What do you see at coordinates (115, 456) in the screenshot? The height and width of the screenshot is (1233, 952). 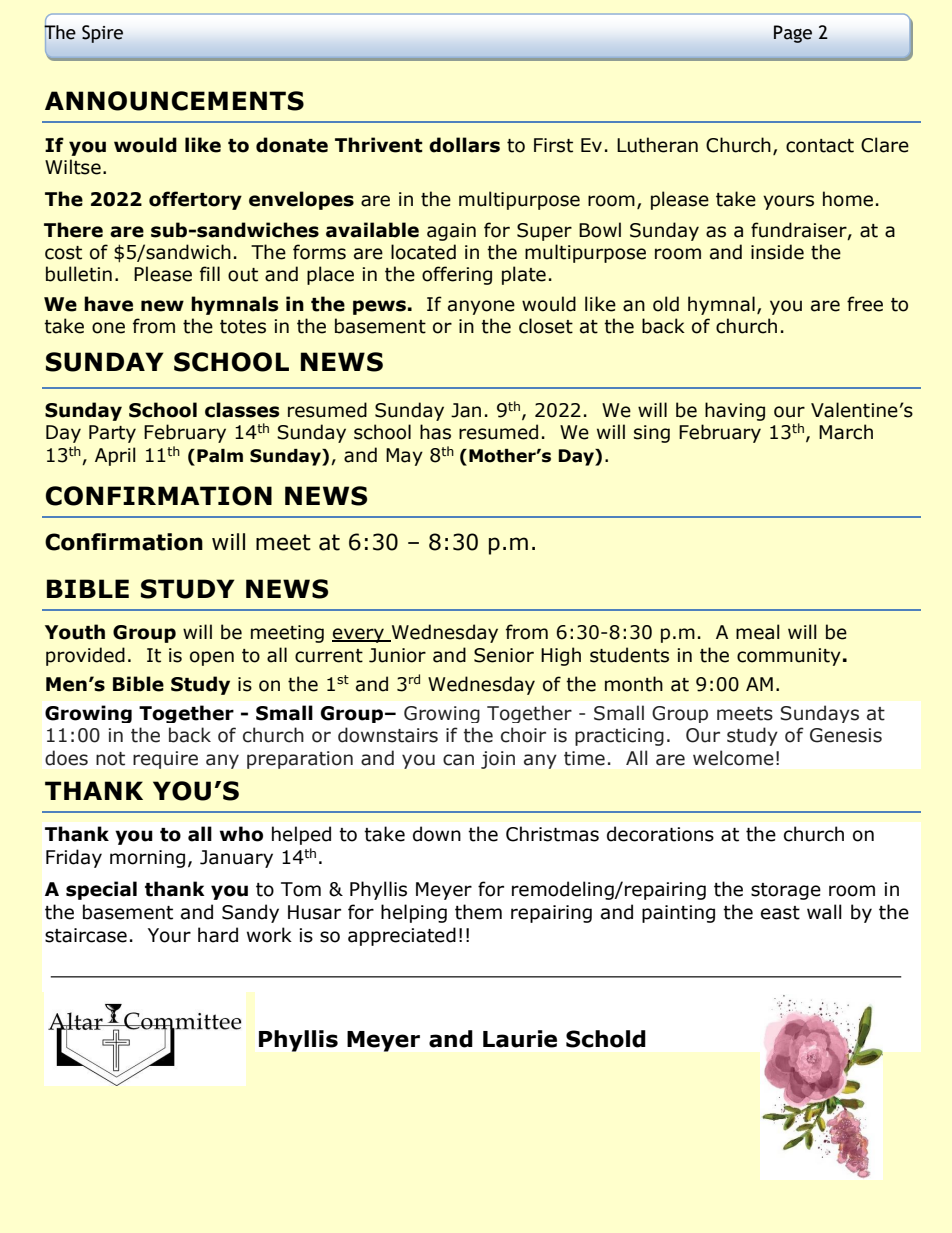 I see `April` at bounding box center [115, 456].
